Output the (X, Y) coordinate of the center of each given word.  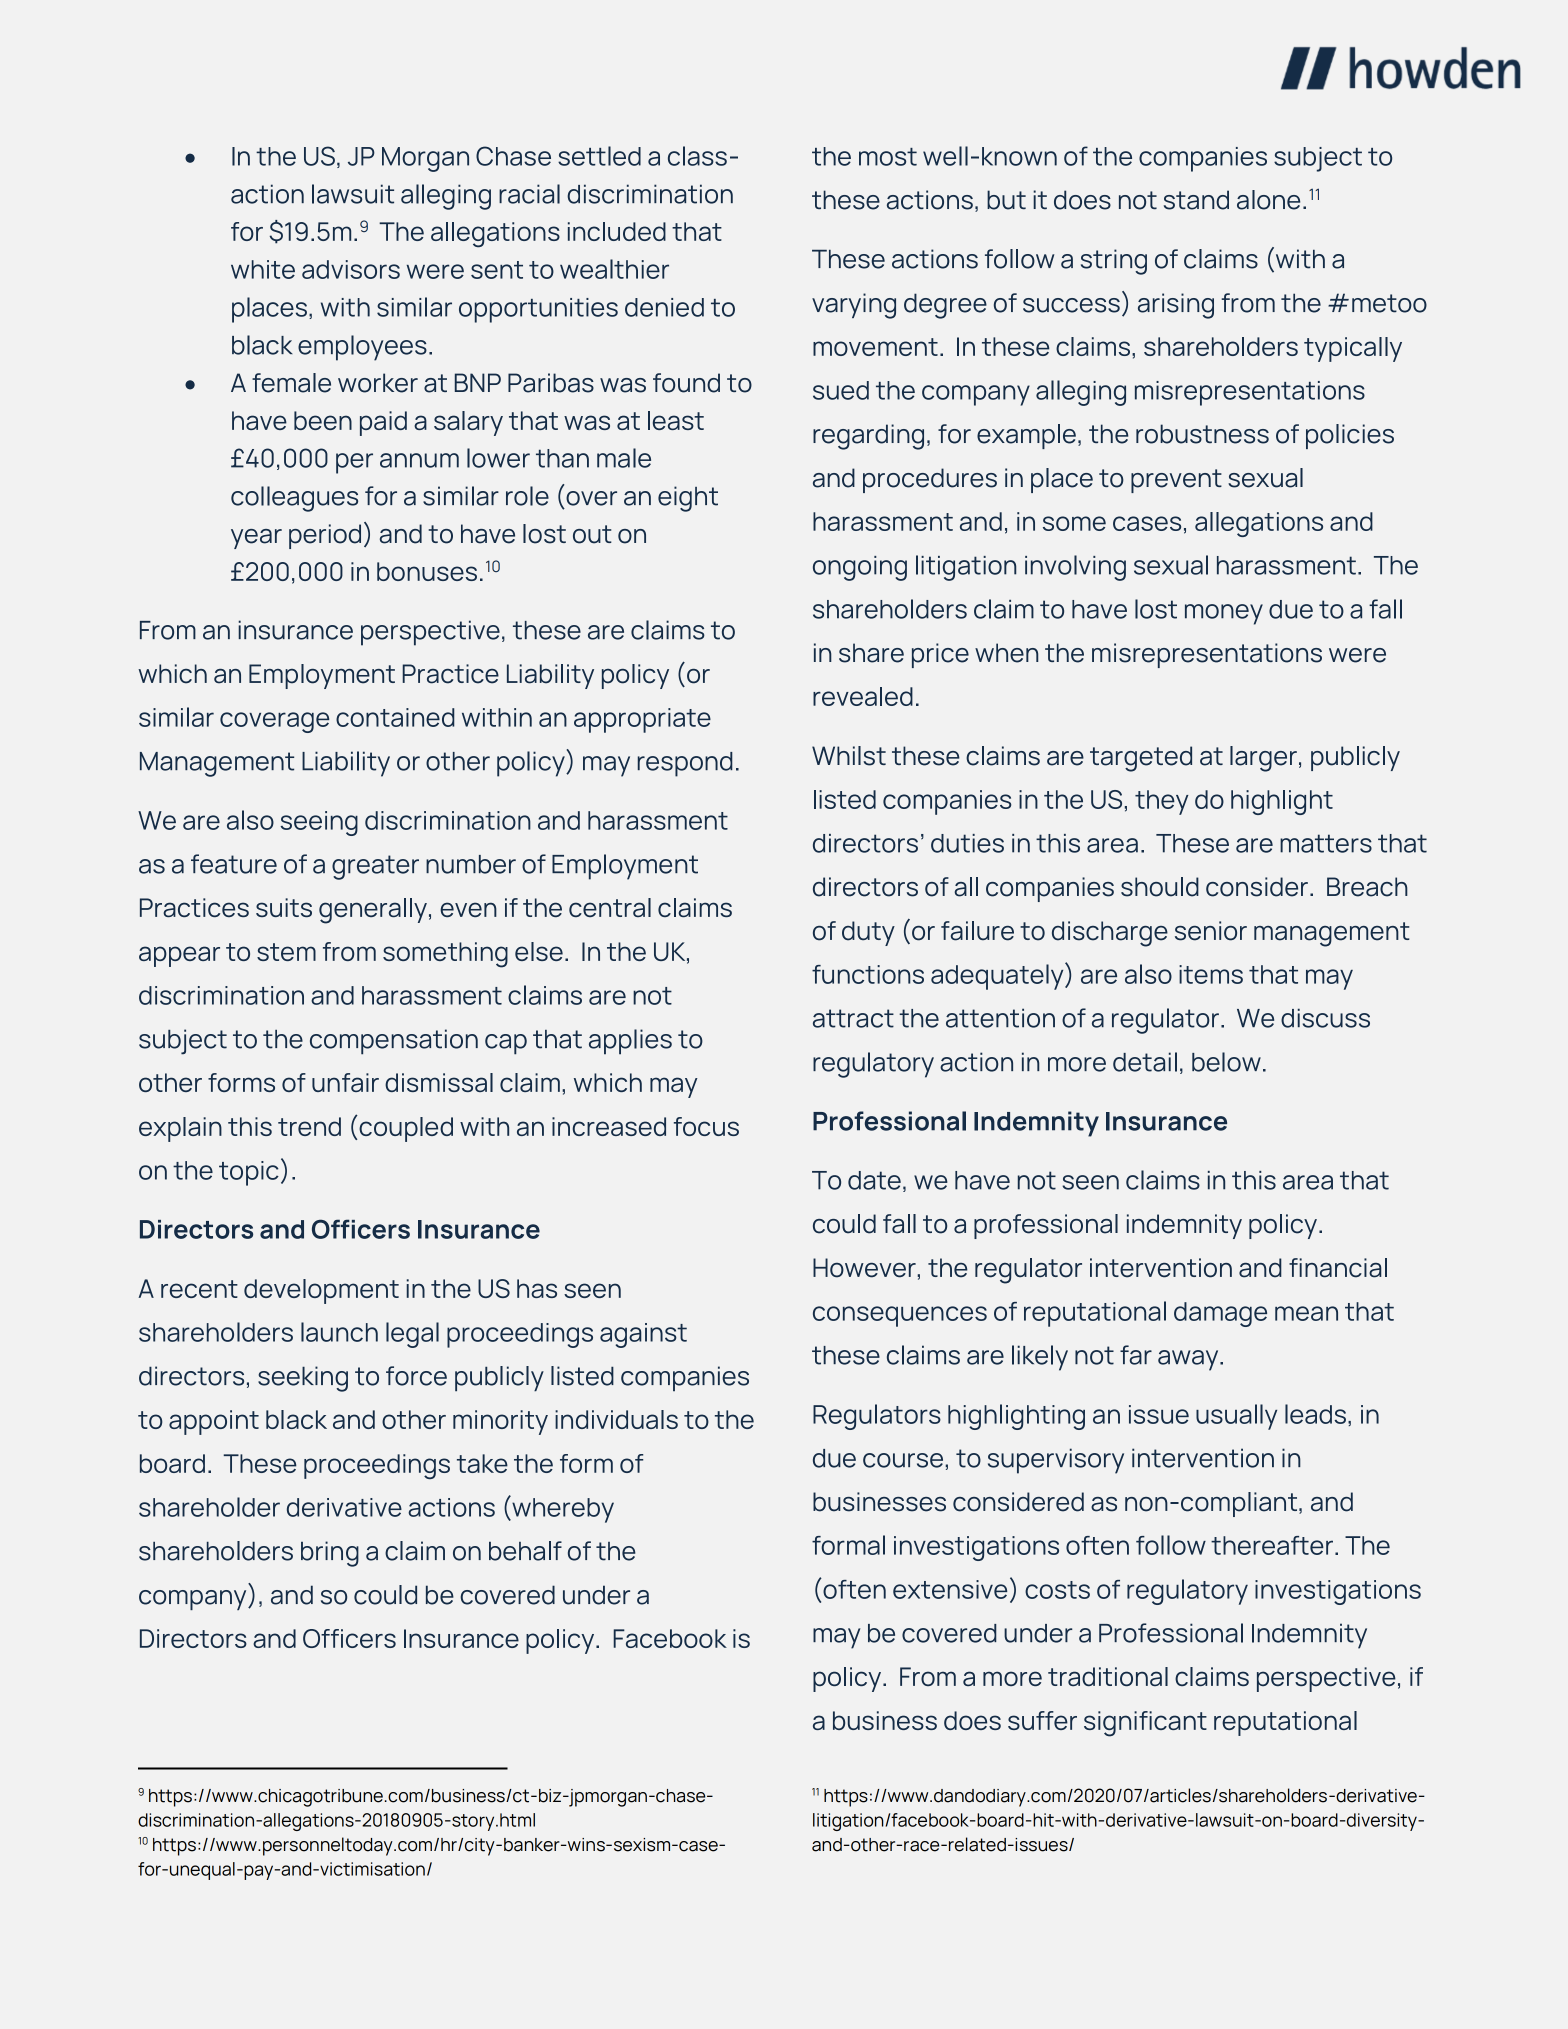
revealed (863, 696)
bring (330, 1554)
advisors (351, 269)
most (888, 157)
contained (395, 717)
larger (1263, 759)
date (874, 1180)
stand (1196, 200)
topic (249, 1173)
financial (1338, 1268)
